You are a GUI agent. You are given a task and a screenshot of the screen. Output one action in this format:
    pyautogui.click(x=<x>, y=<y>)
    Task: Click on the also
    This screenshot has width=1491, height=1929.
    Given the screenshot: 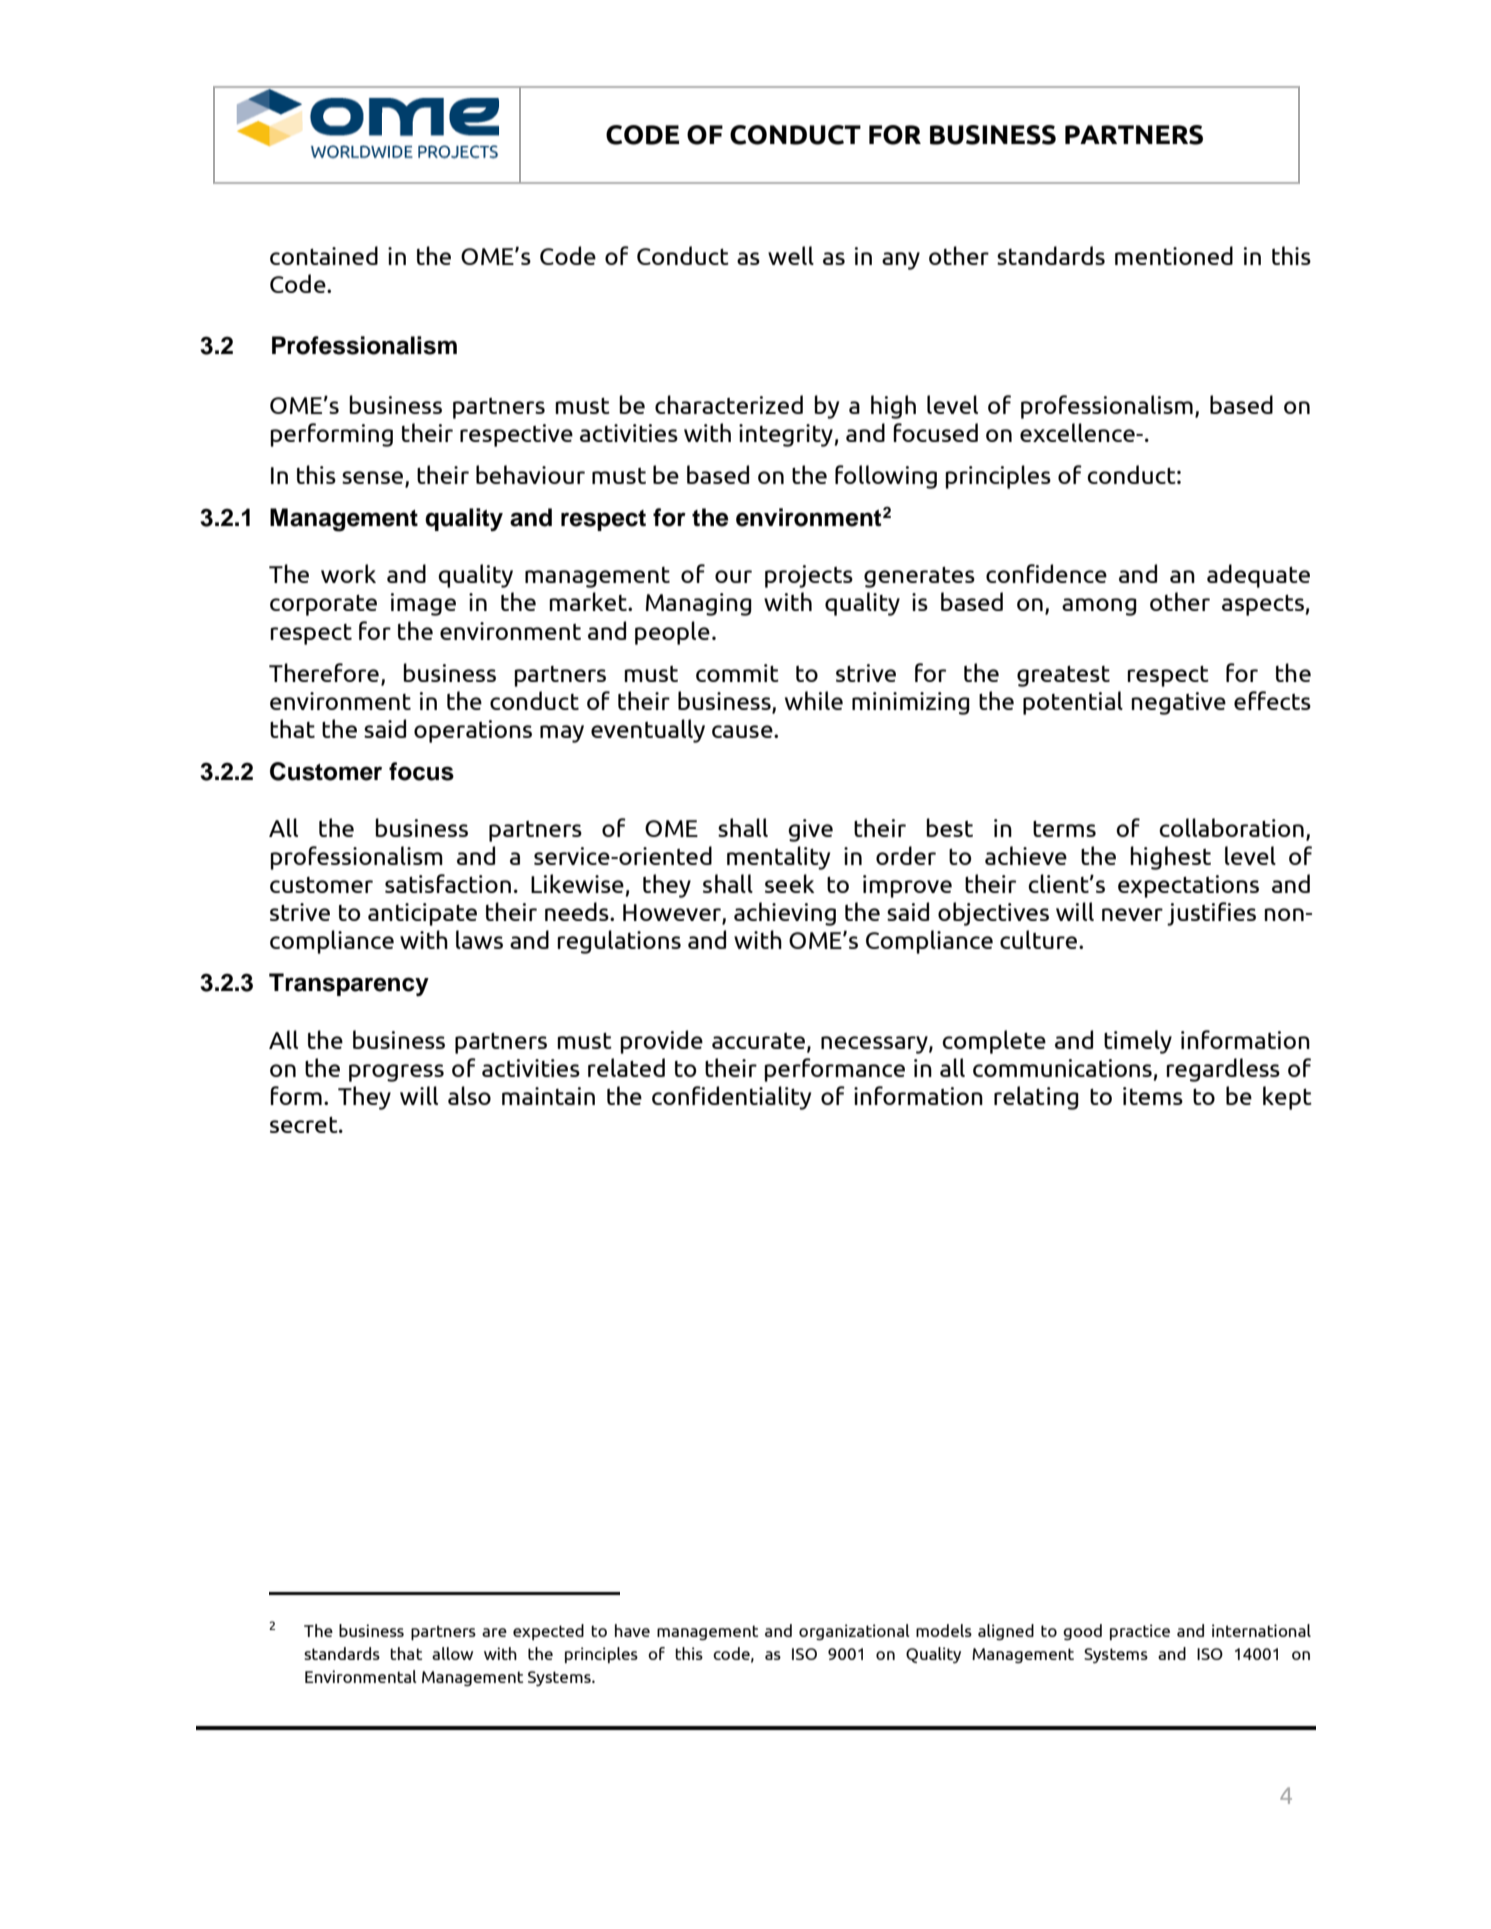 What is the action you would take?
    pyautogui.click(x=469, y=1095)
